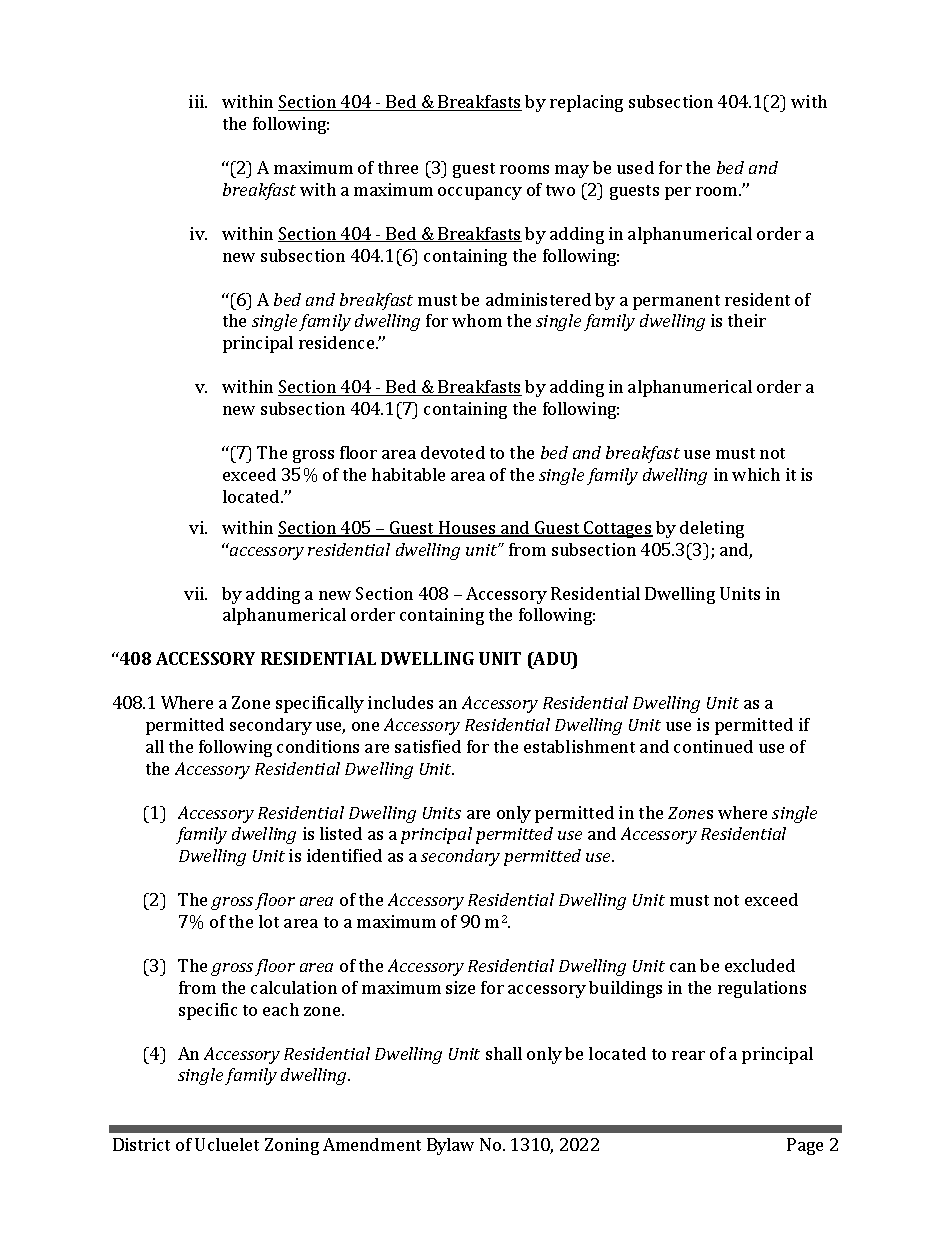  I want to click on deleting, so click(712, 529).
